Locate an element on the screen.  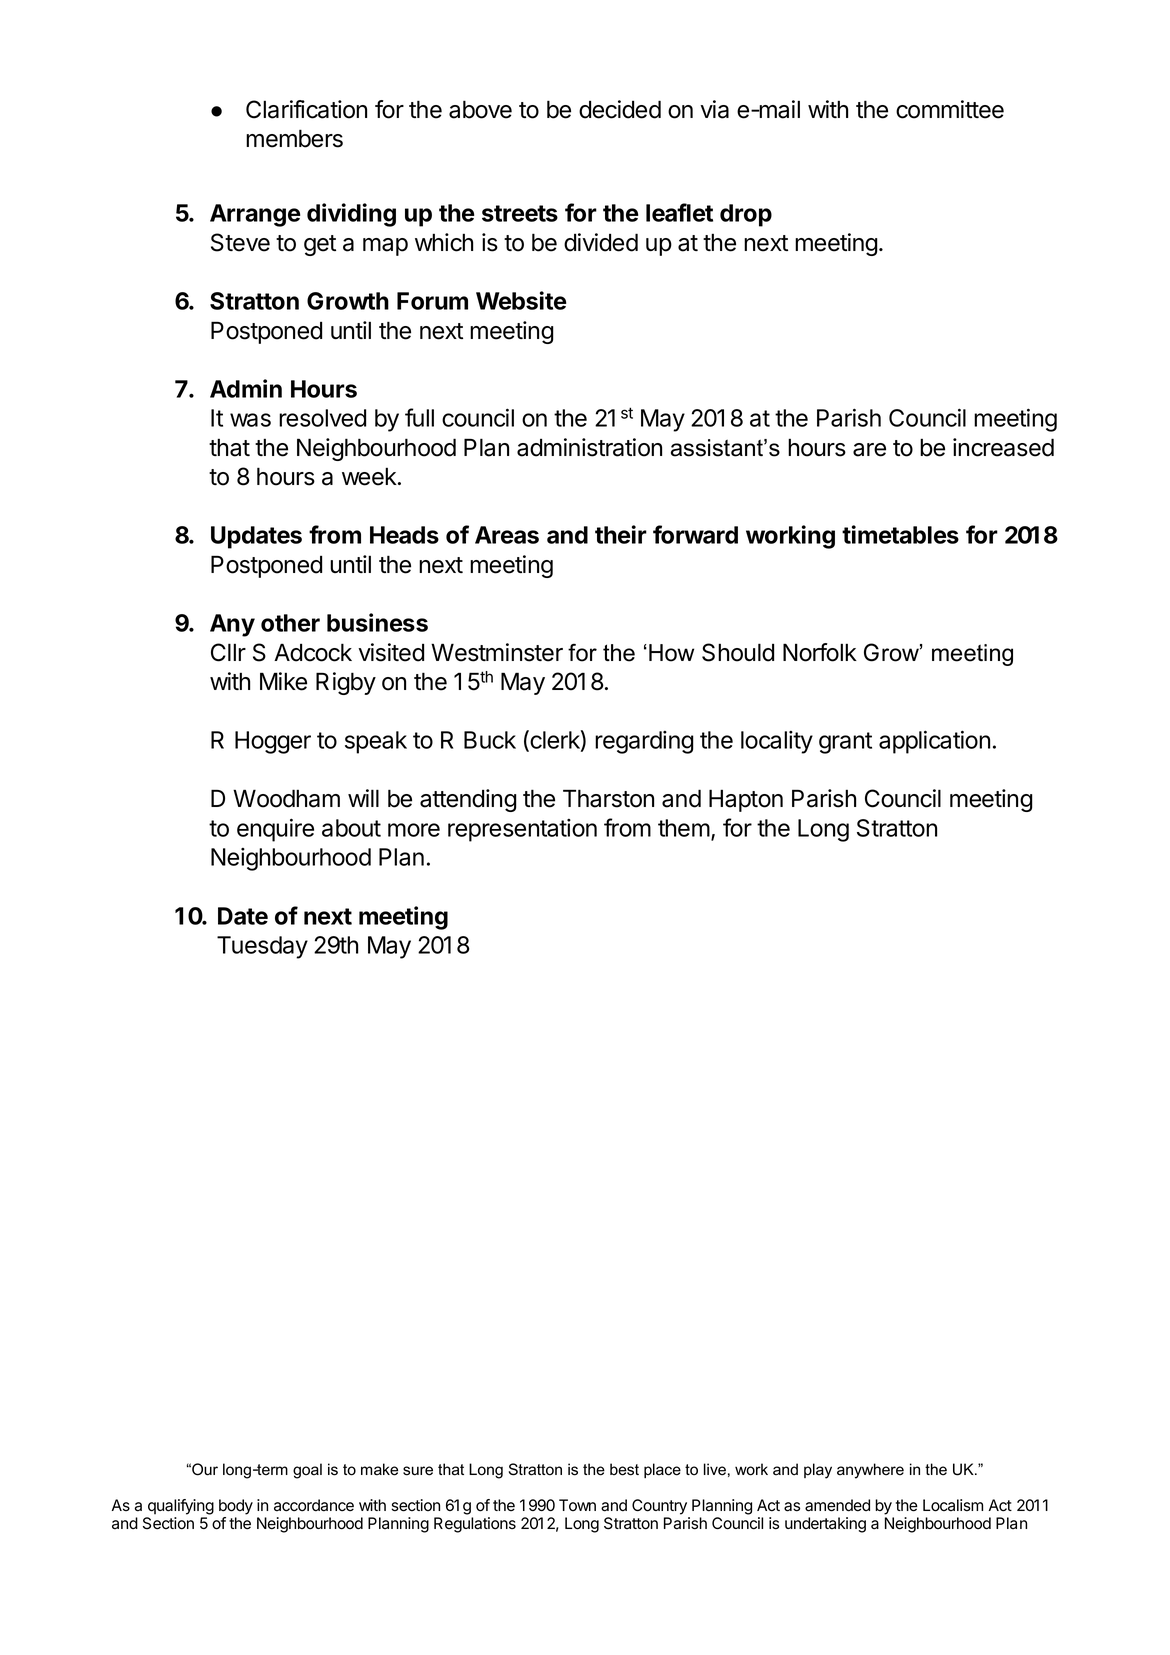
goal is located at coordinates (307, 1471).
